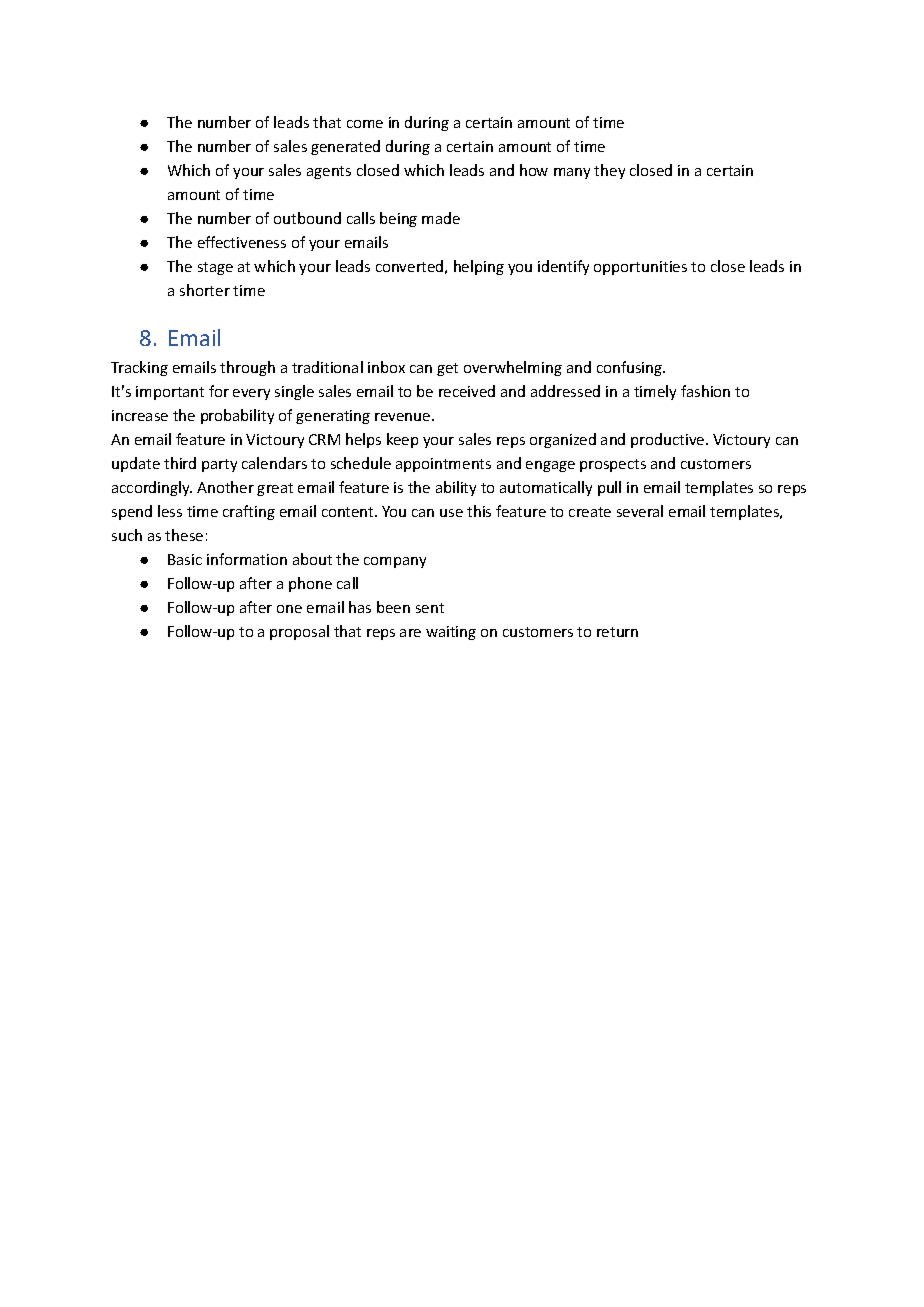 This screenshot has height=1307, width=924. What do you see at coordinates (205, 290) in the screenshot?
I see `shorter` at bounding box center [205, 290].
